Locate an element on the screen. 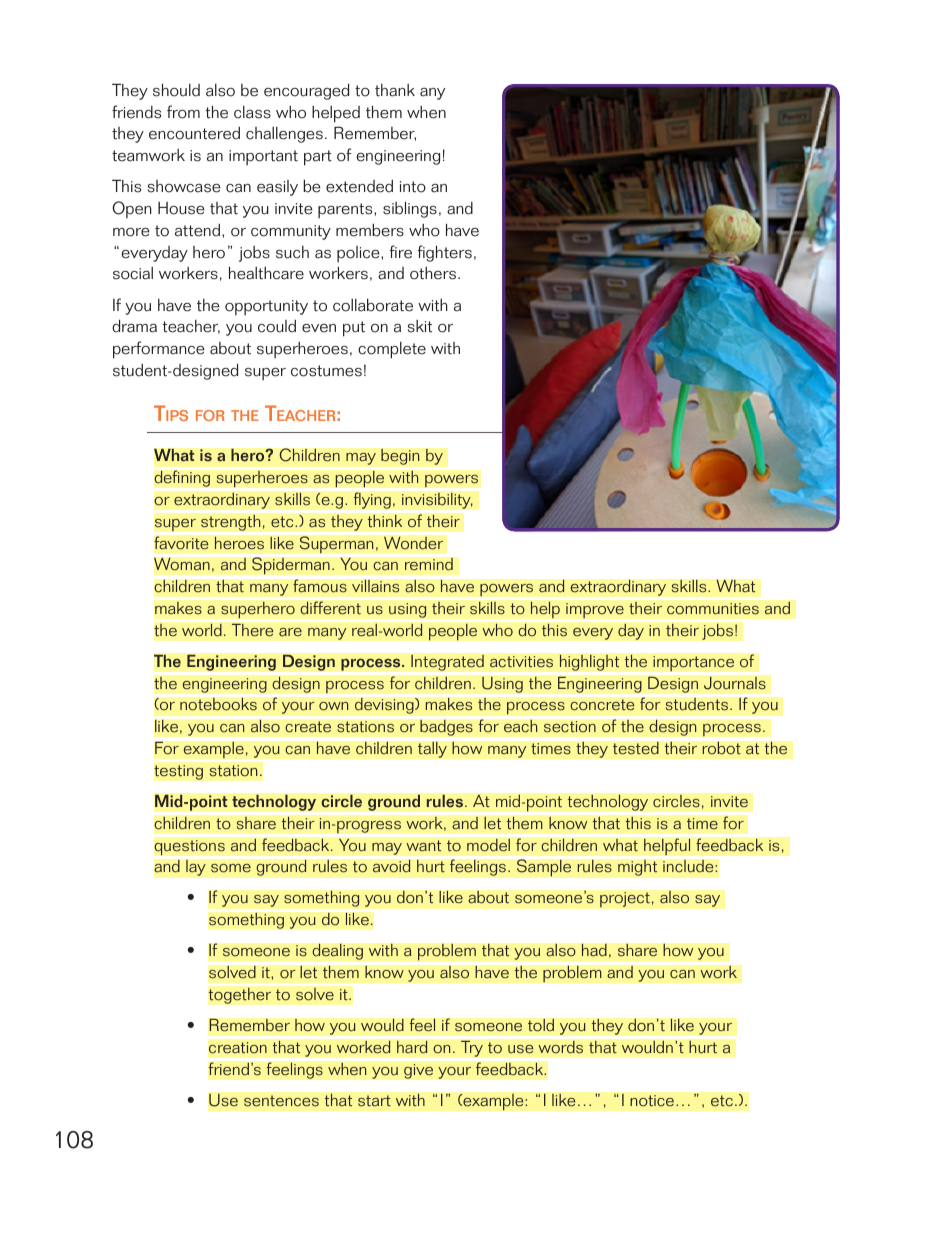 This screenshot has height=1233, width=952. into is located at coordinates (413, 187).
